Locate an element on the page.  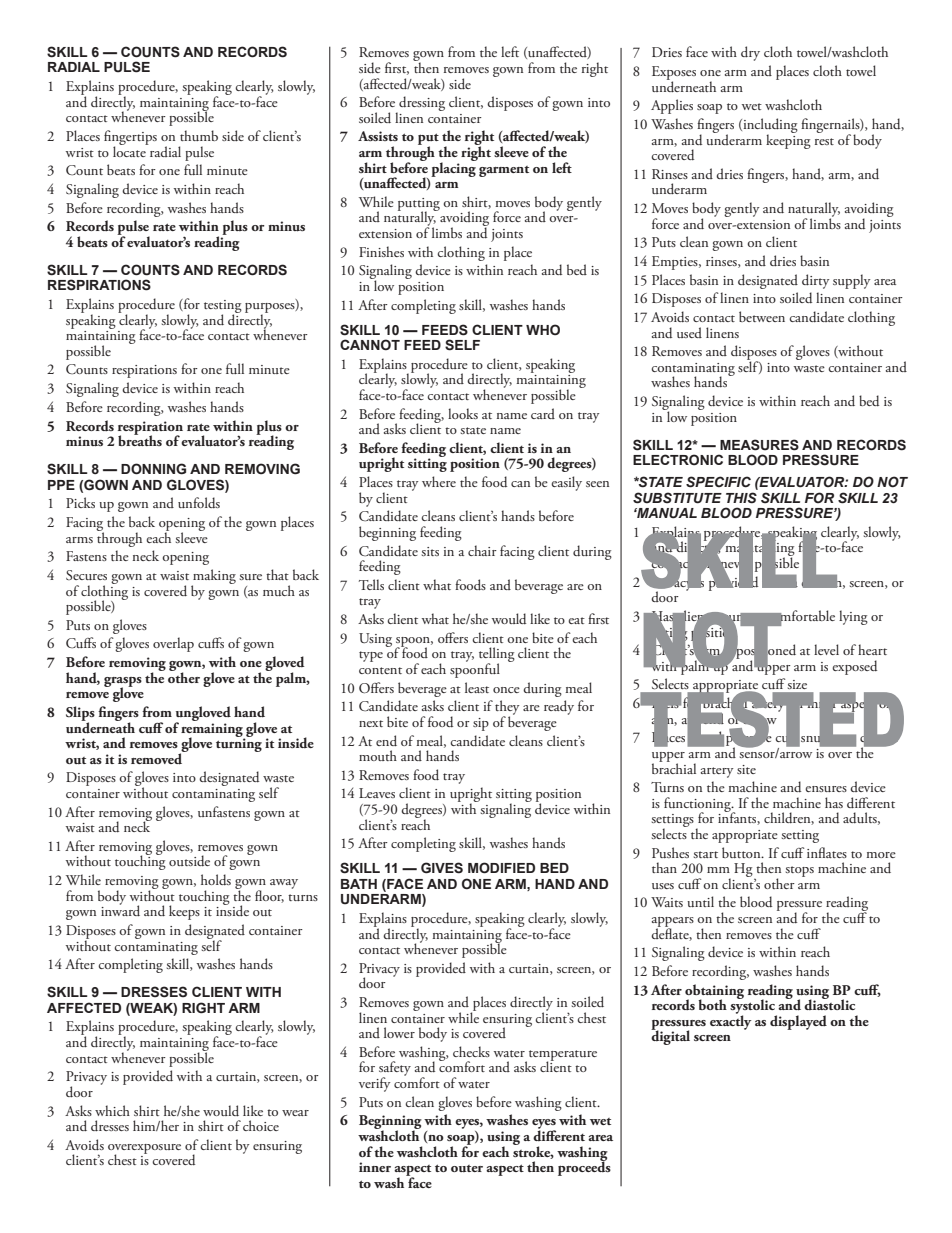
which is located at coordinates (112, 1110).
